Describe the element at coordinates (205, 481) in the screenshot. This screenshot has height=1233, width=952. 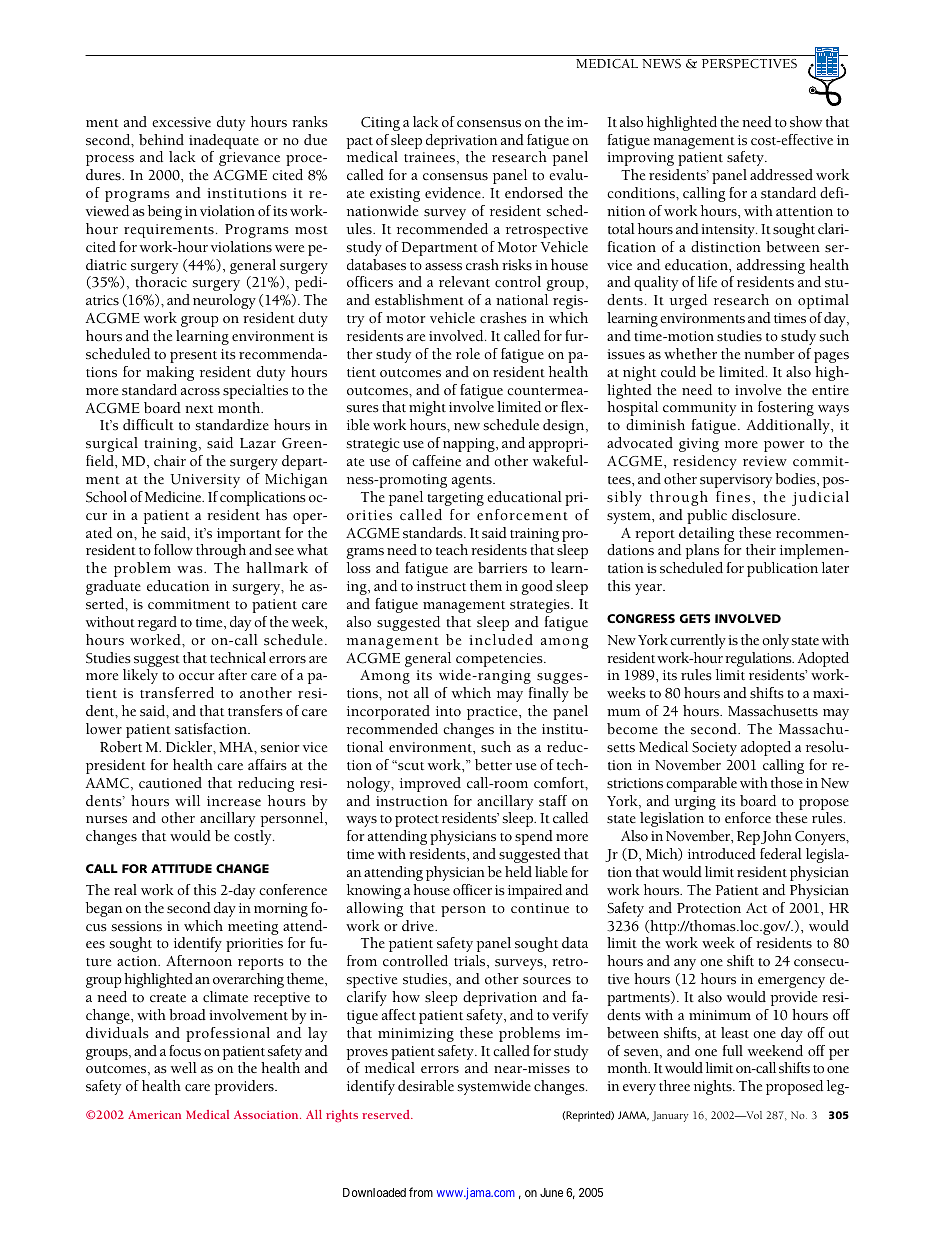
I see `University` at that location.
